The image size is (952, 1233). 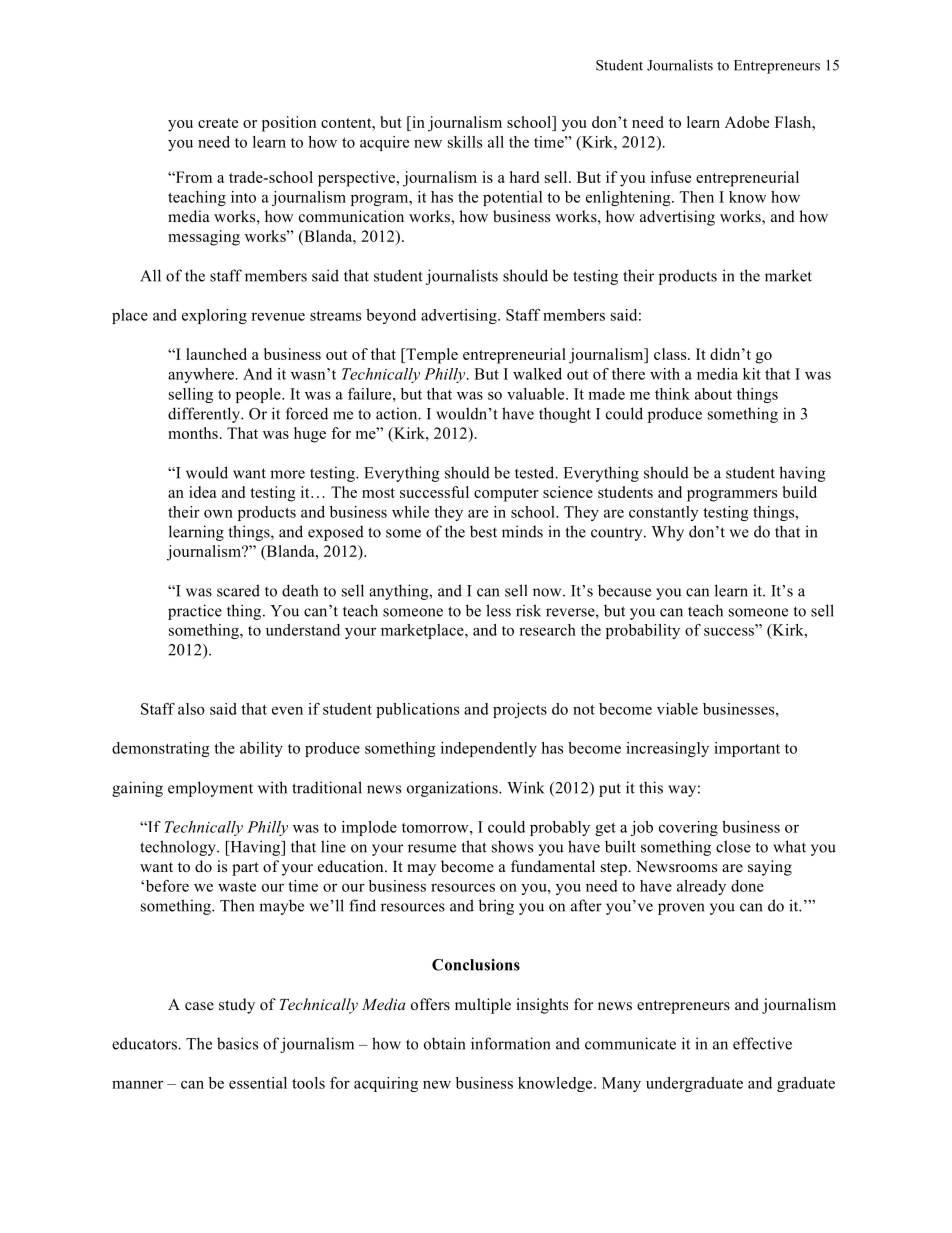 I want to click on basics, so click(x=237, y=1043).
